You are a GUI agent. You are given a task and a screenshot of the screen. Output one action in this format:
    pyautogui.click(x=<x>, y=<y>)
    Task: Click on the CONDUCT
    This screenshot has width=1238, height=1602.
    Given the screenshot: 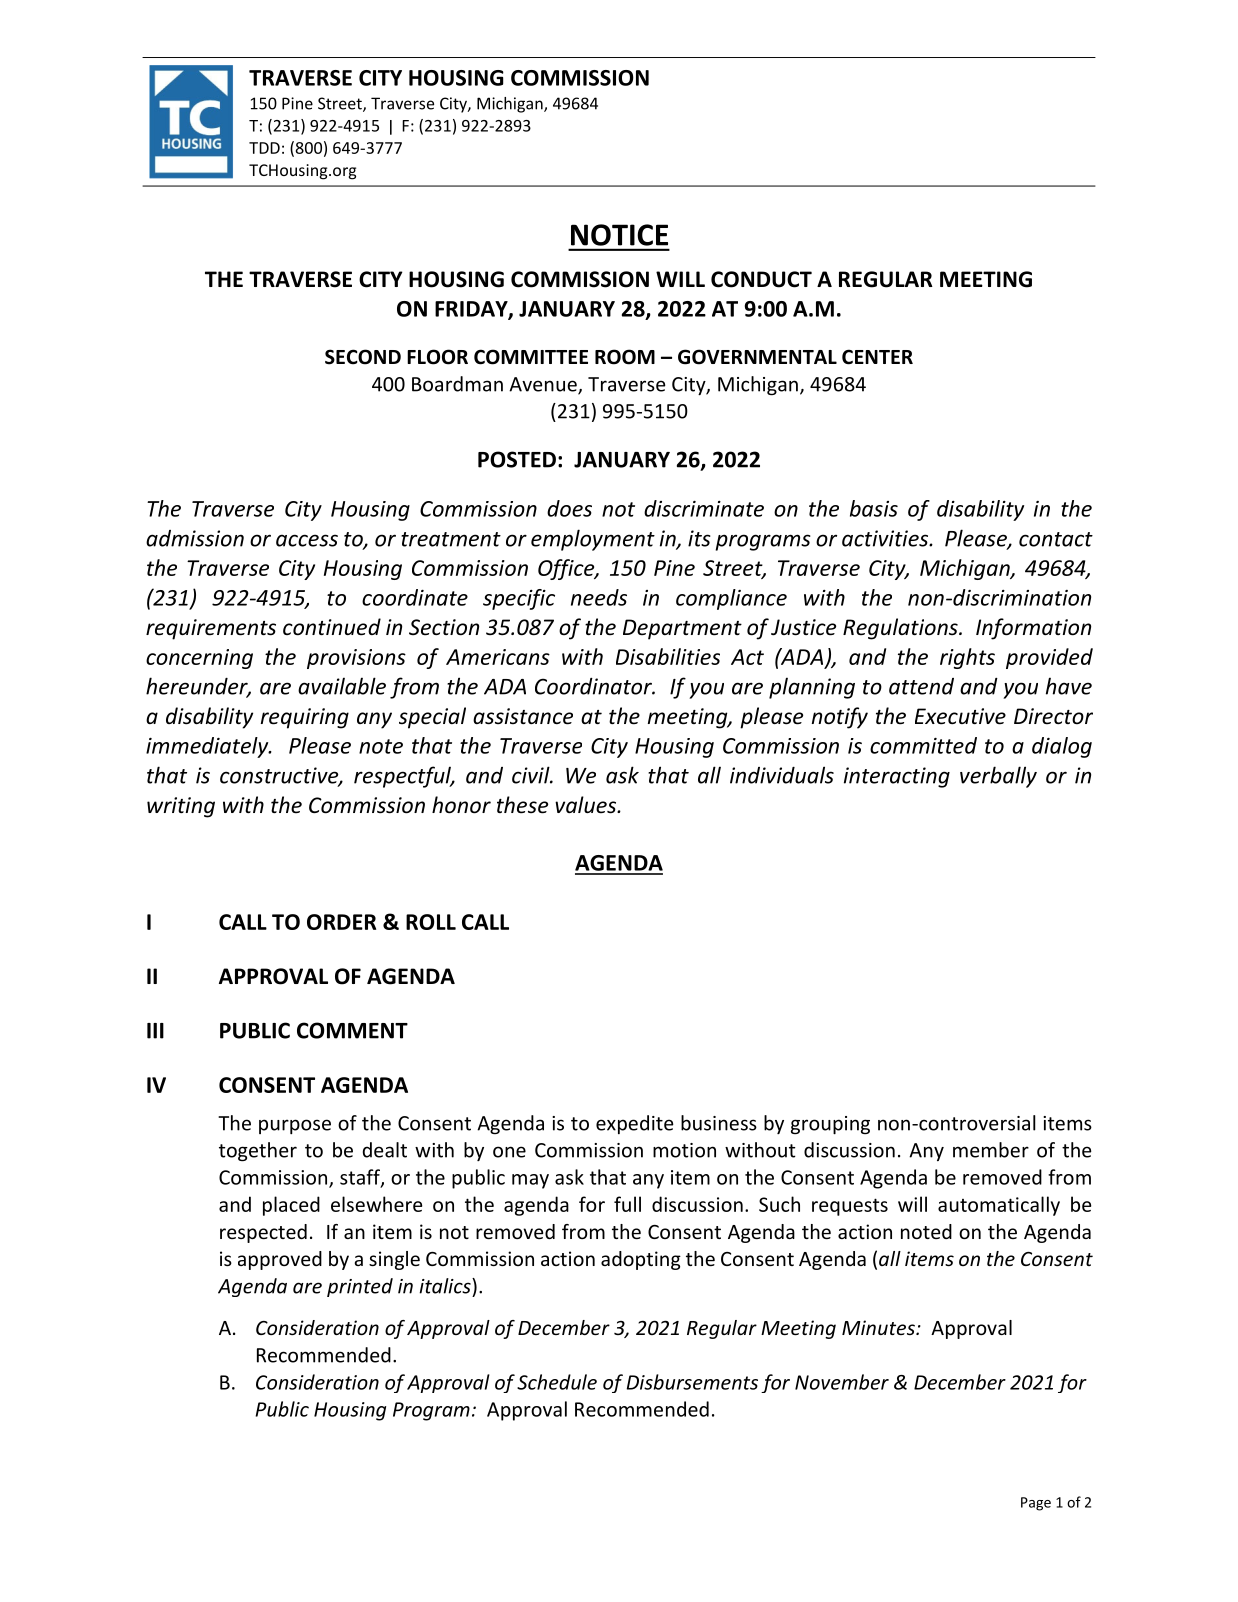 What is the action you would take?
    pyautogui.click(x=761, y=279)
